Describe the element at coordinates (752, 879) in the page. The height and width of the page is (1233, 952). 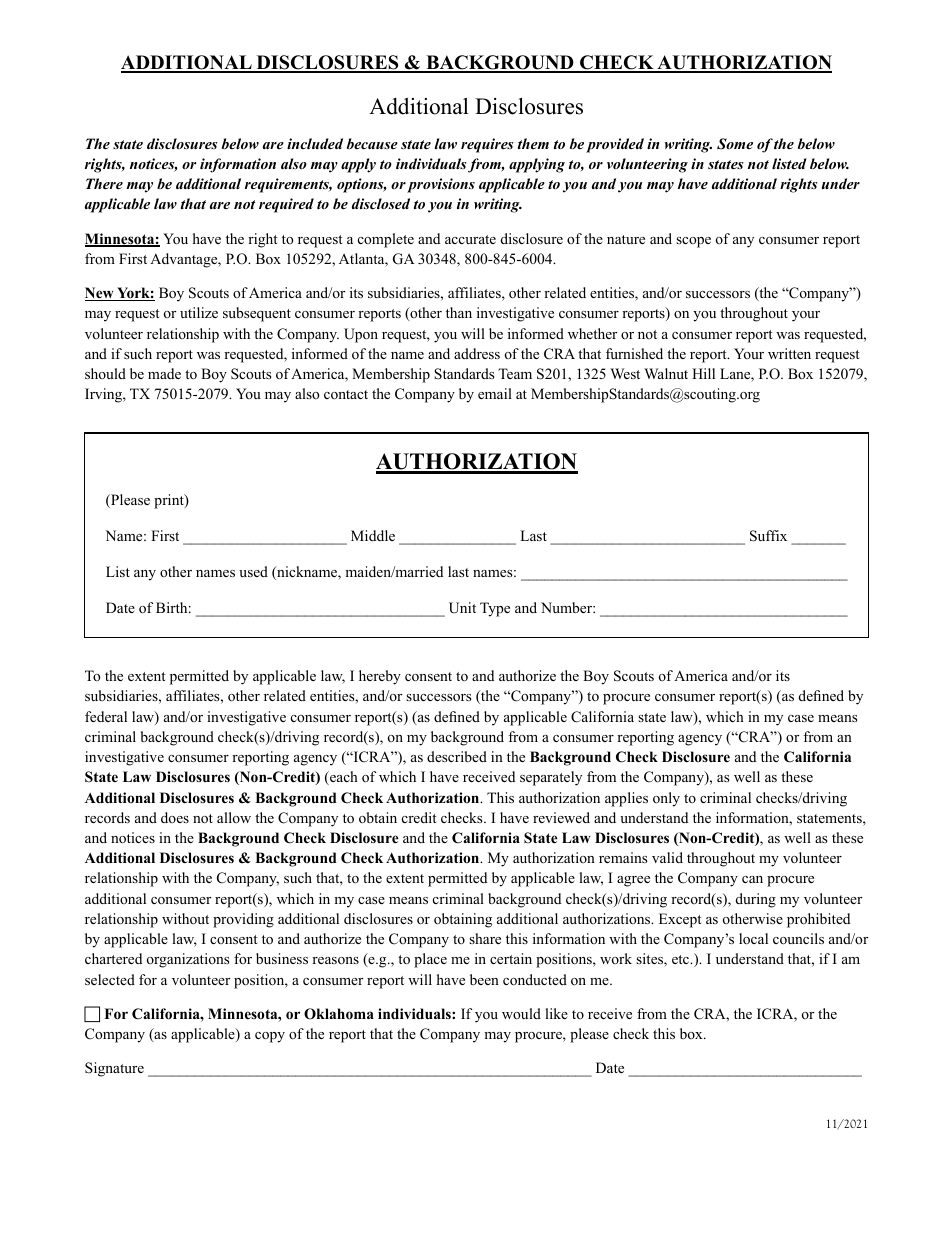
I see `can` at that location.
